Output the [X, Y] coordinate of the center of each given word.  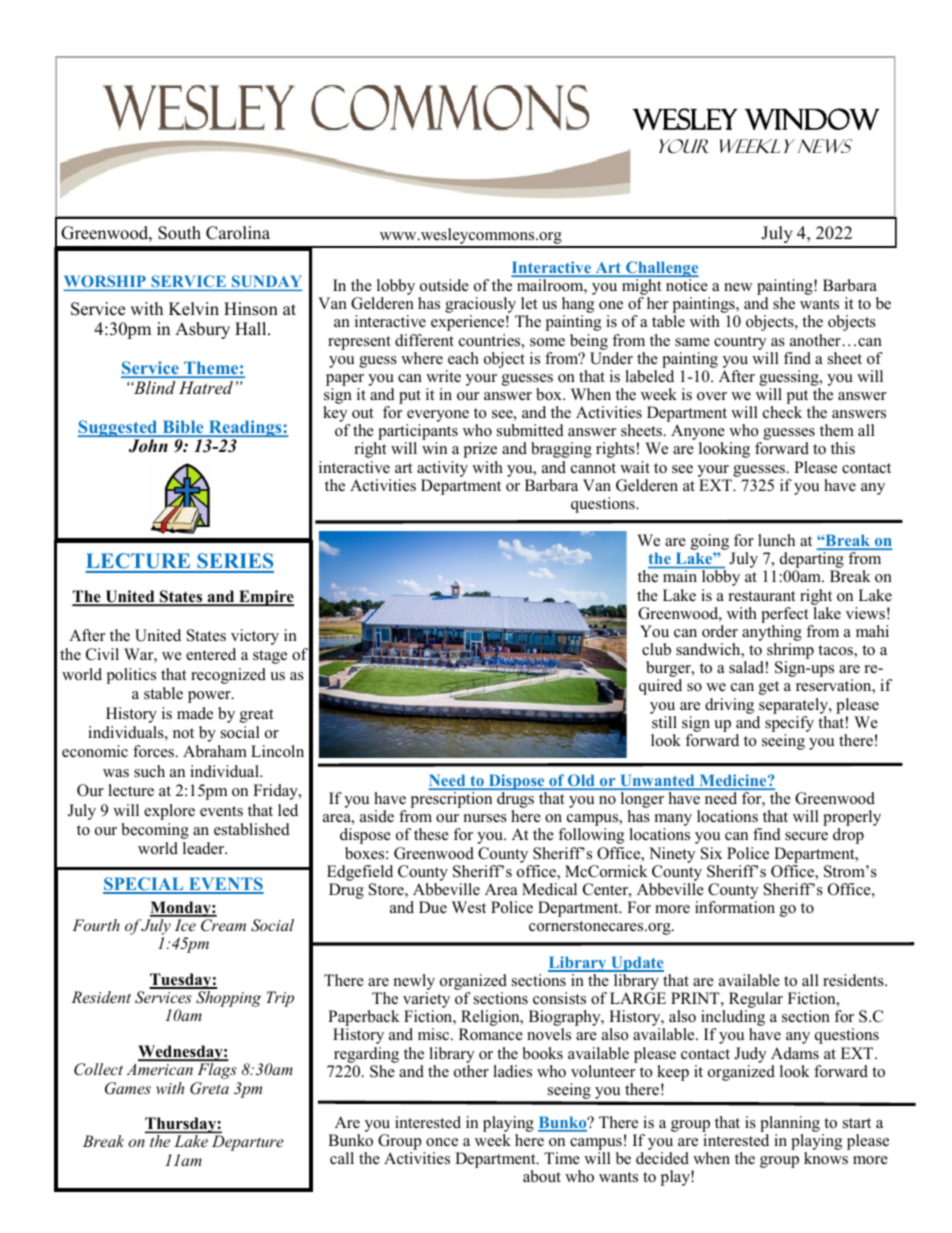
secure [806, 836]
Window [812, 119]
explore [169, 812]
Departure [248, 1143]
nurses [485, 818]
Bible [183, 428]
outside [444, 285]
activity [442, 469]
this [843, 448]
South [179, 233]
